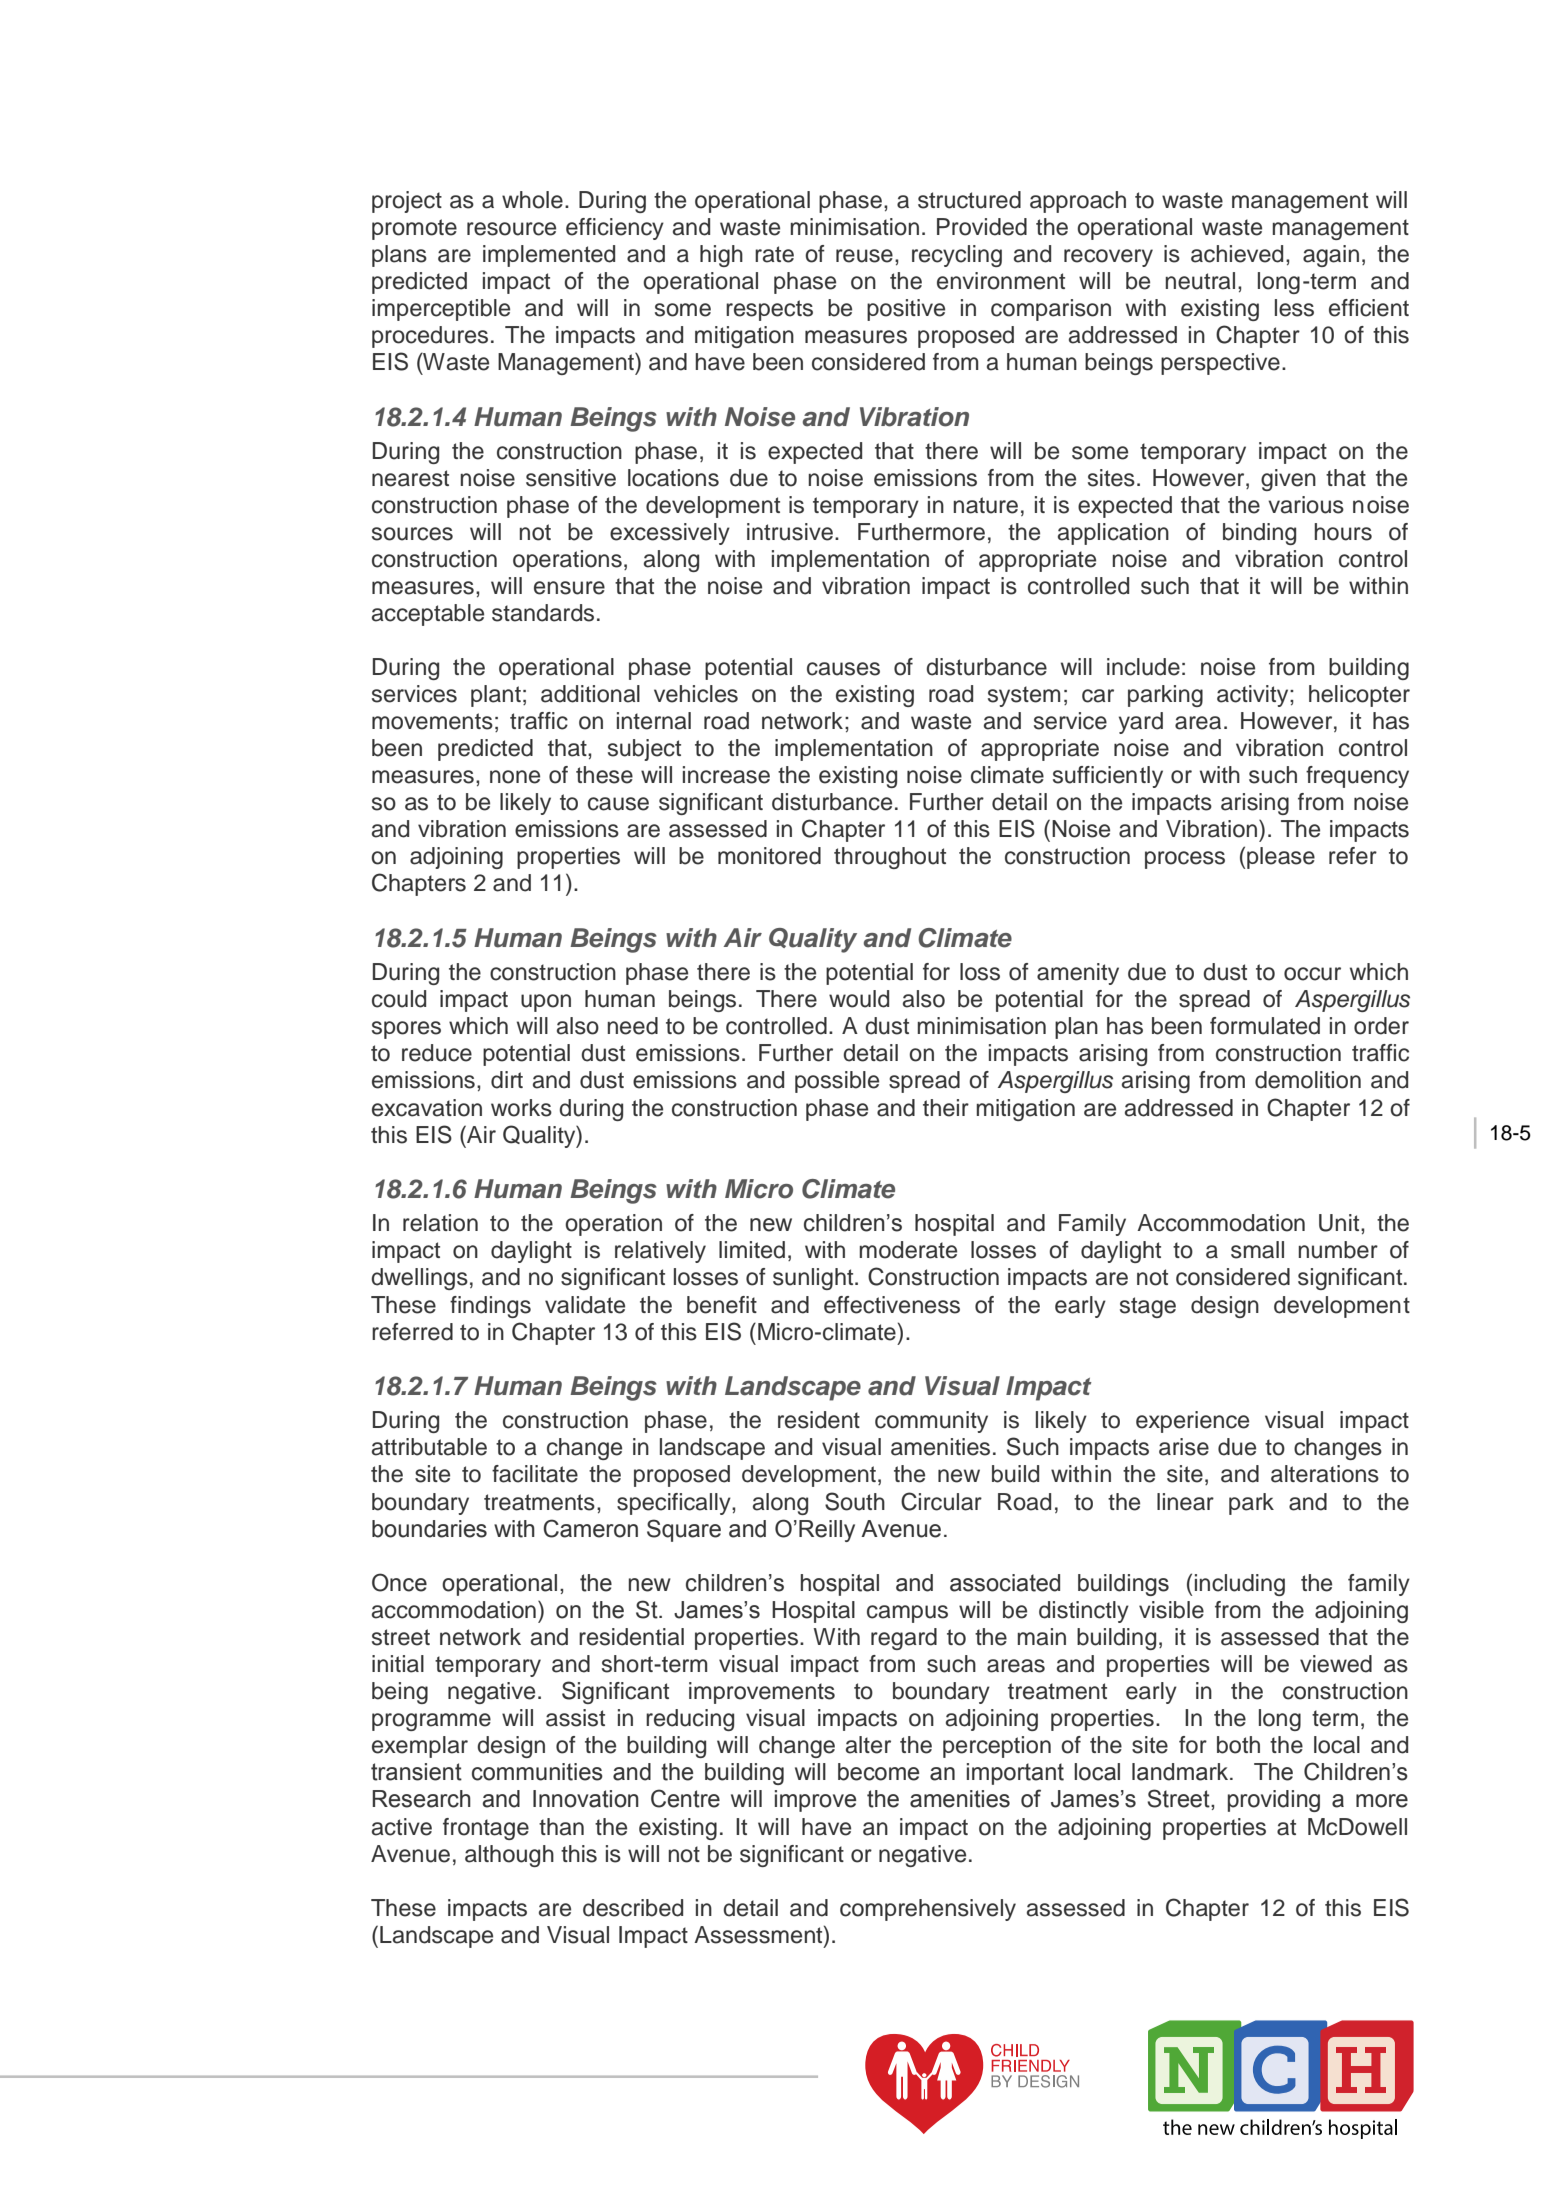 The height and width of the screenshot is (2201, 1558). I want to click on although, so click(509, 1856).
